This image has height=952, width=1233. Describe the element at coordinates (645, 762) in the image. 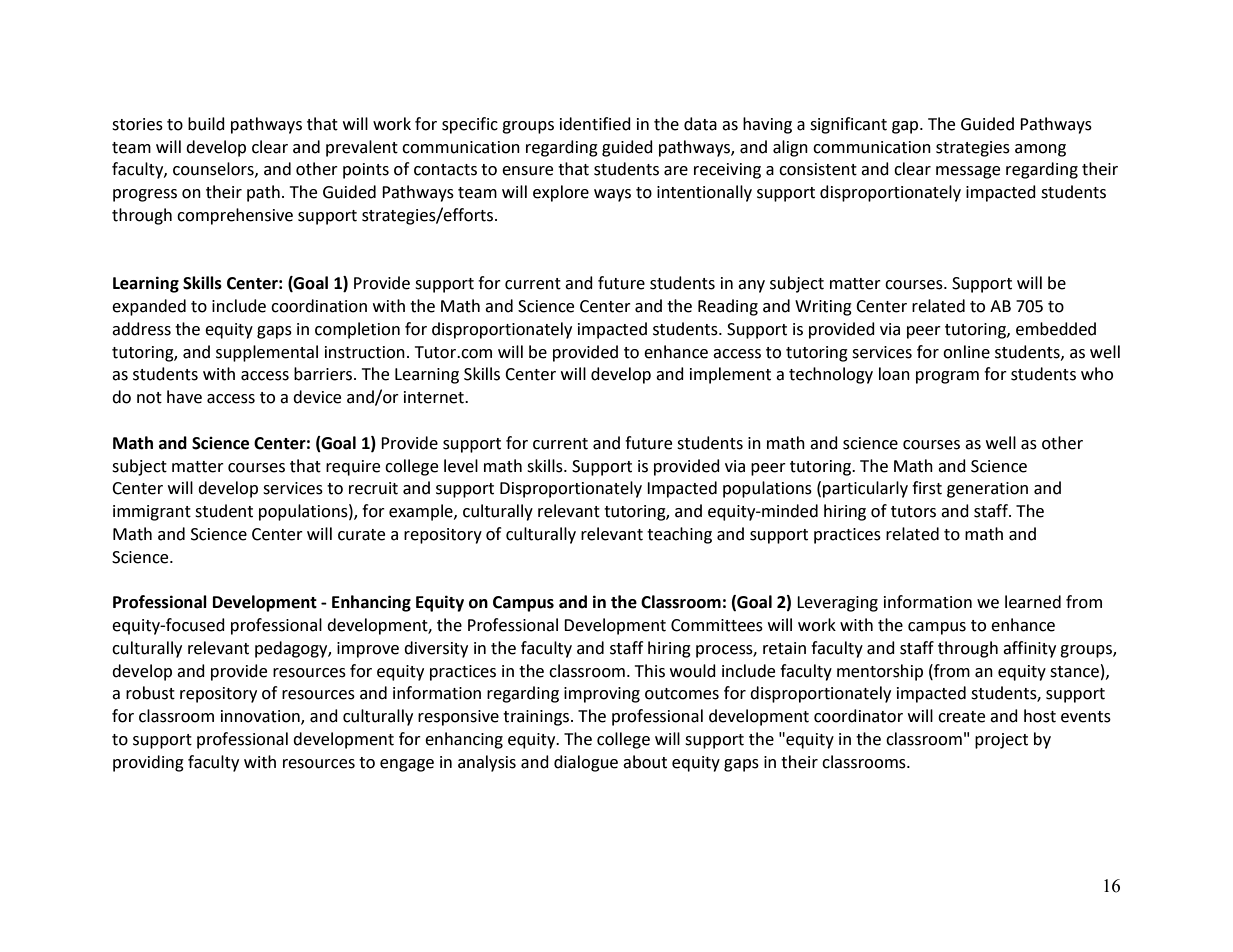

I see `about` at that location.
